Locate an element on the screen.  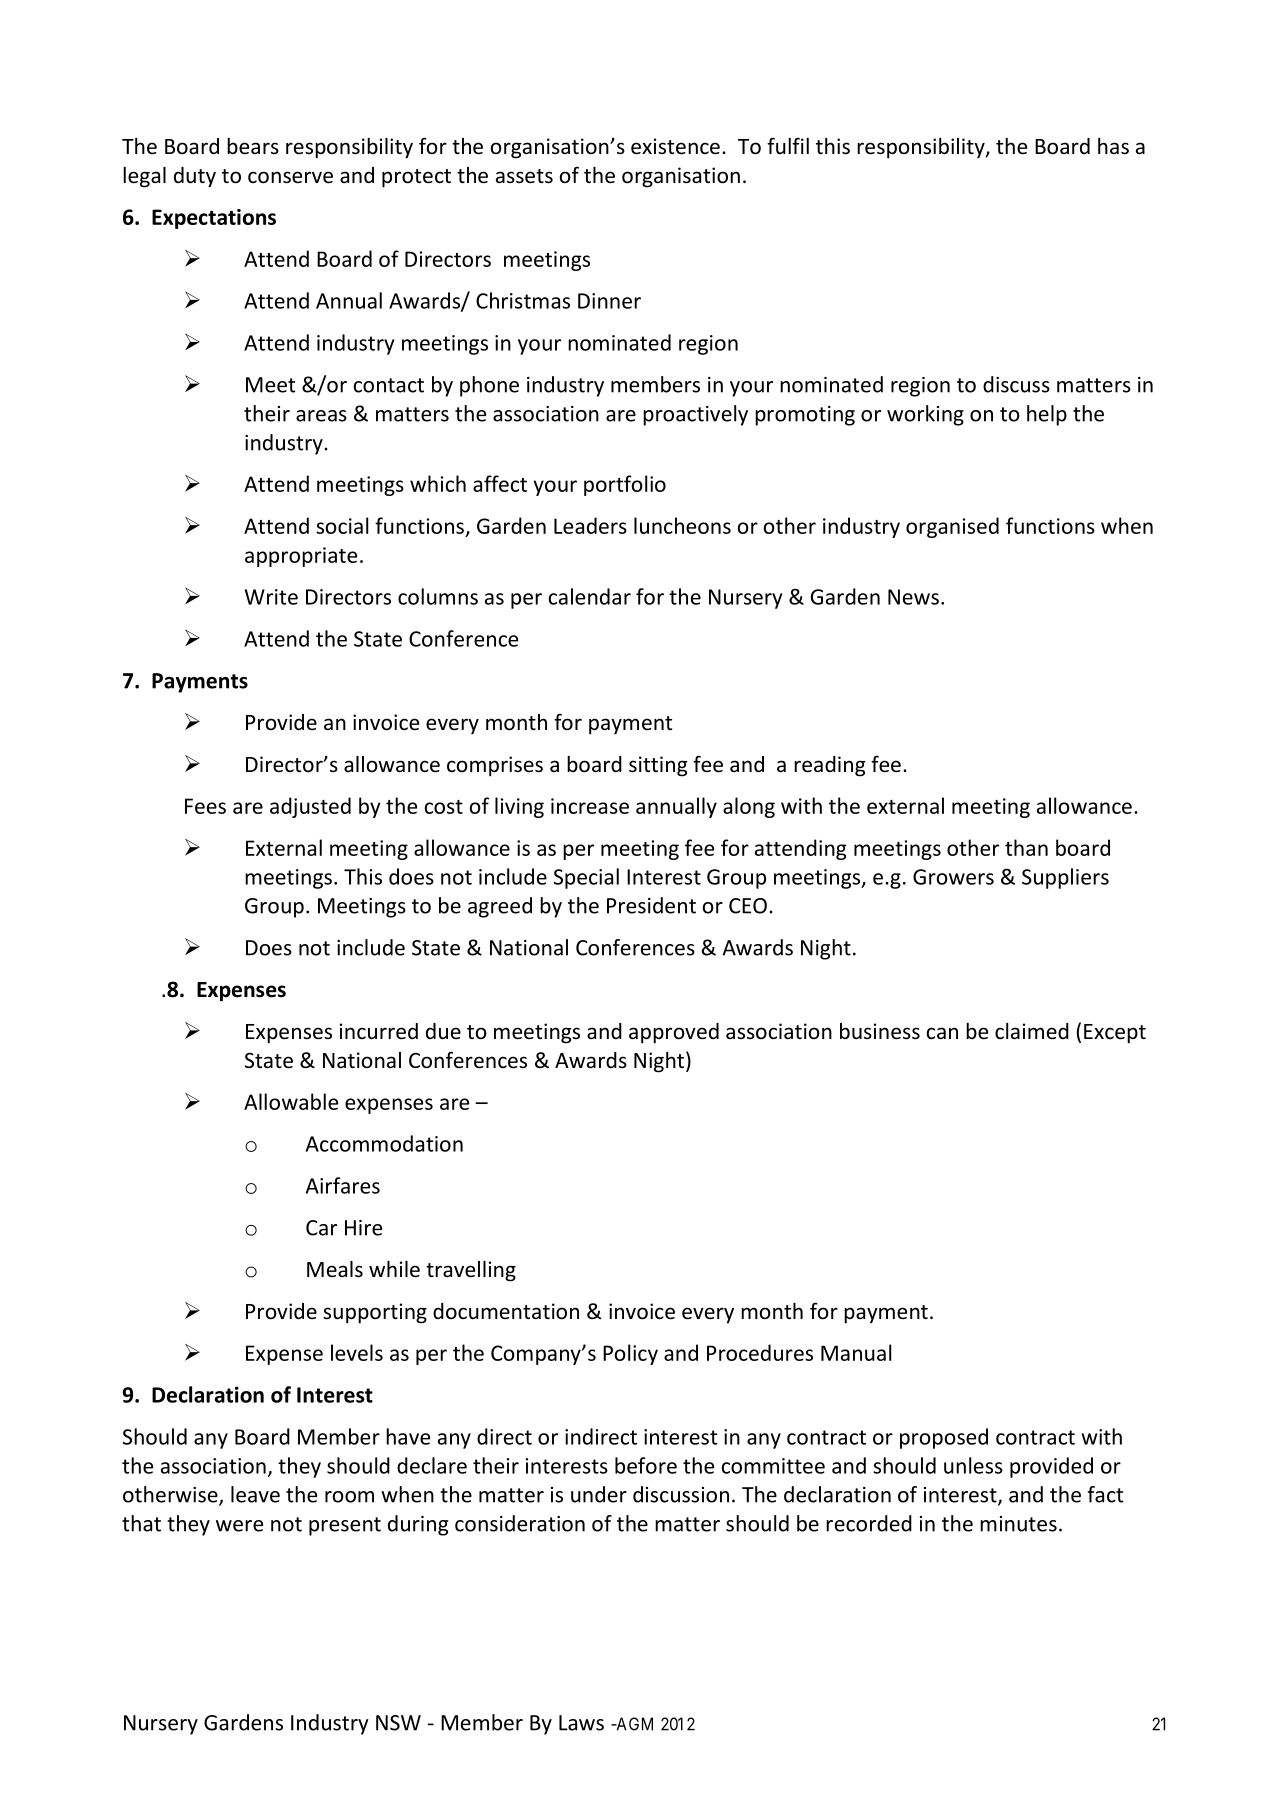
approved is located at coordinates (674, 1033).
